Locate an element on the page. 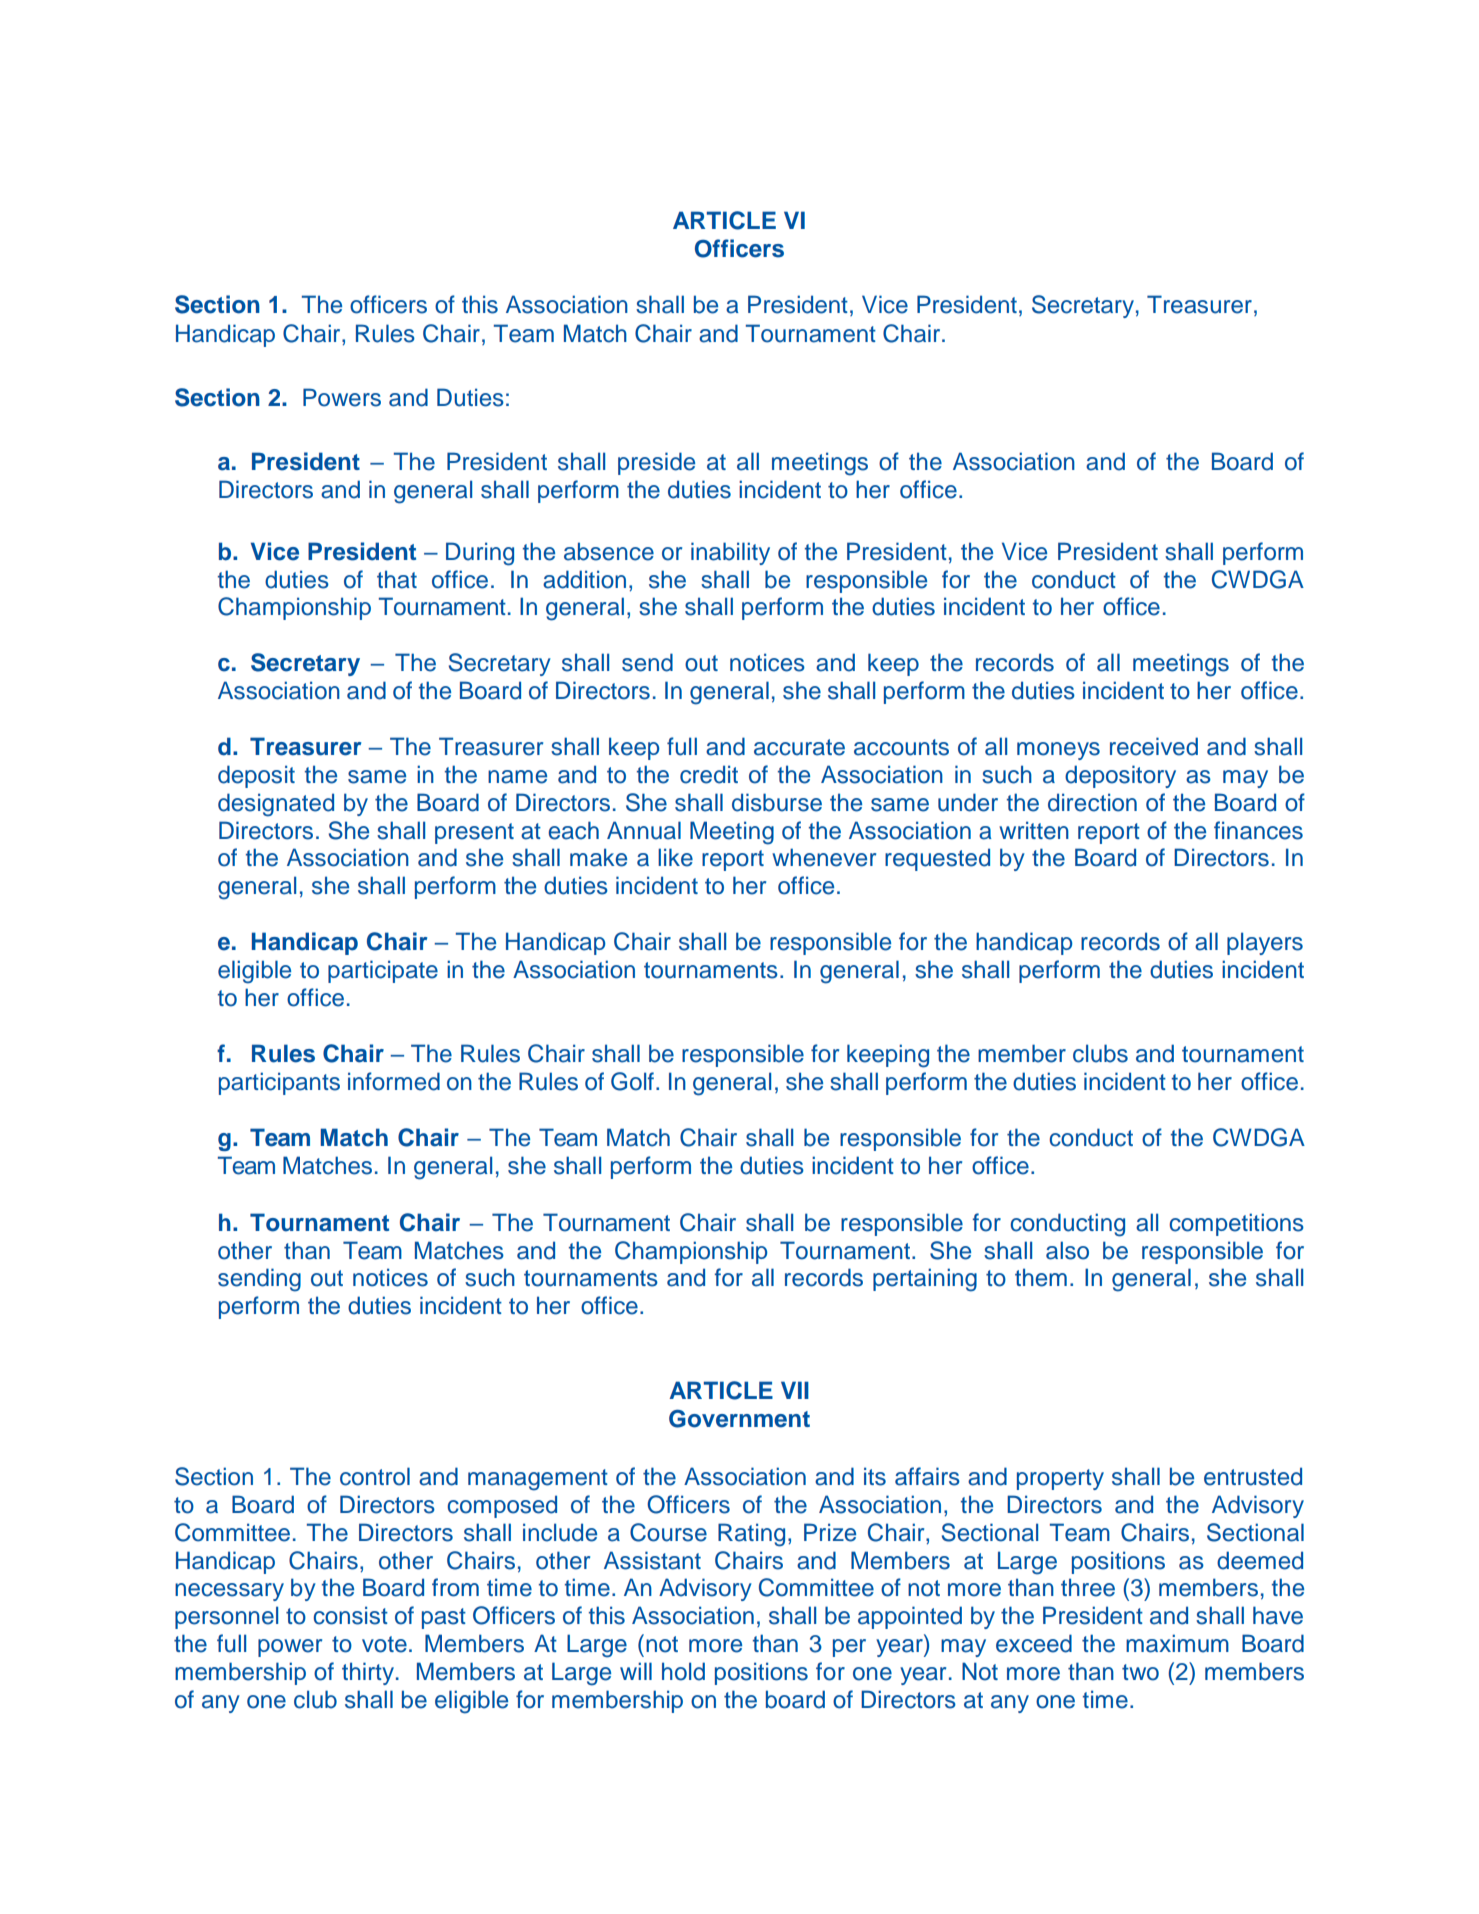  participate is located at coordinates (383, 971).
